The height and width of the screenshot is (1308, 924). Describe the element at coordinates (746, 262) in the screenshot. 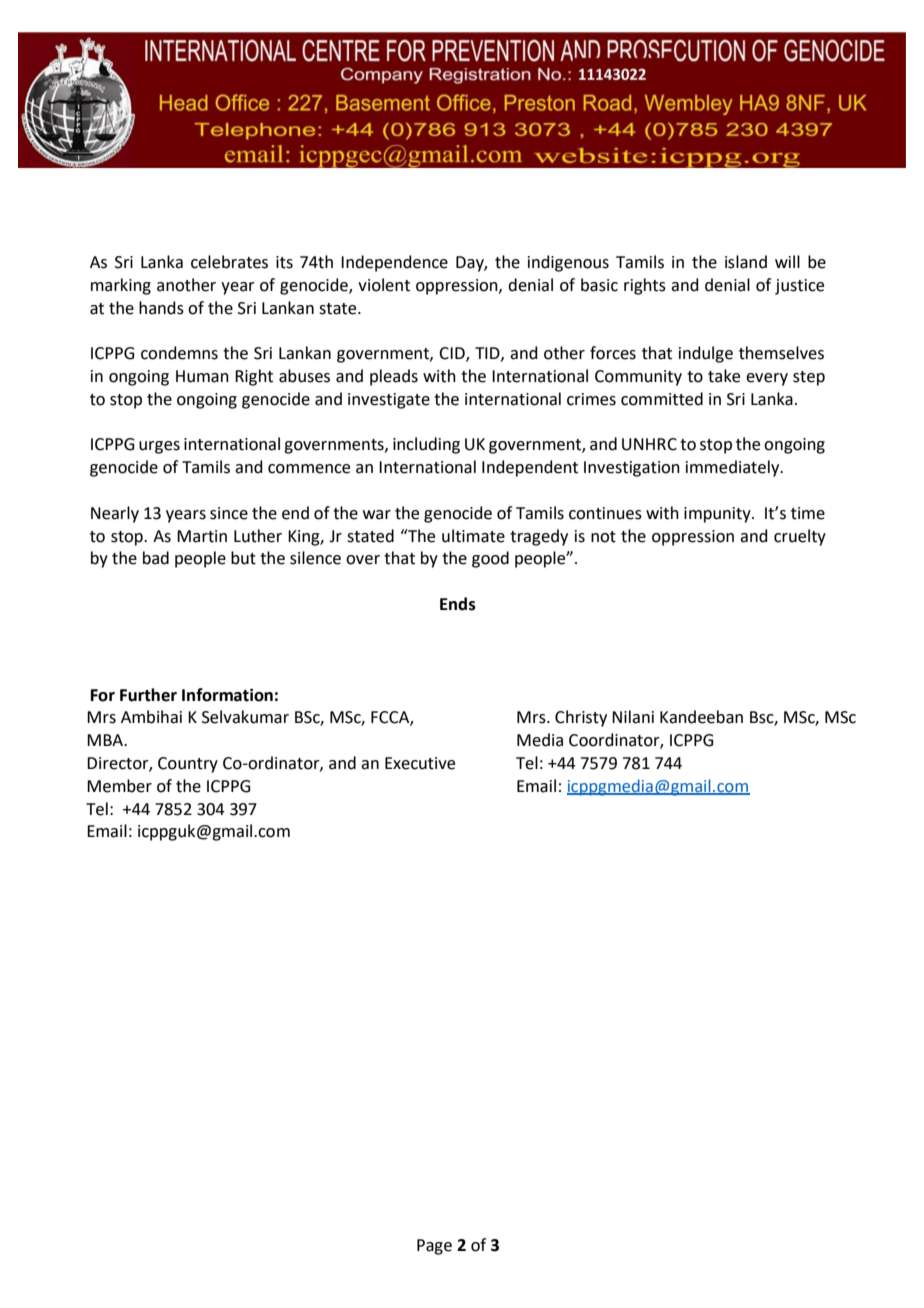

I see `island` at that location.
